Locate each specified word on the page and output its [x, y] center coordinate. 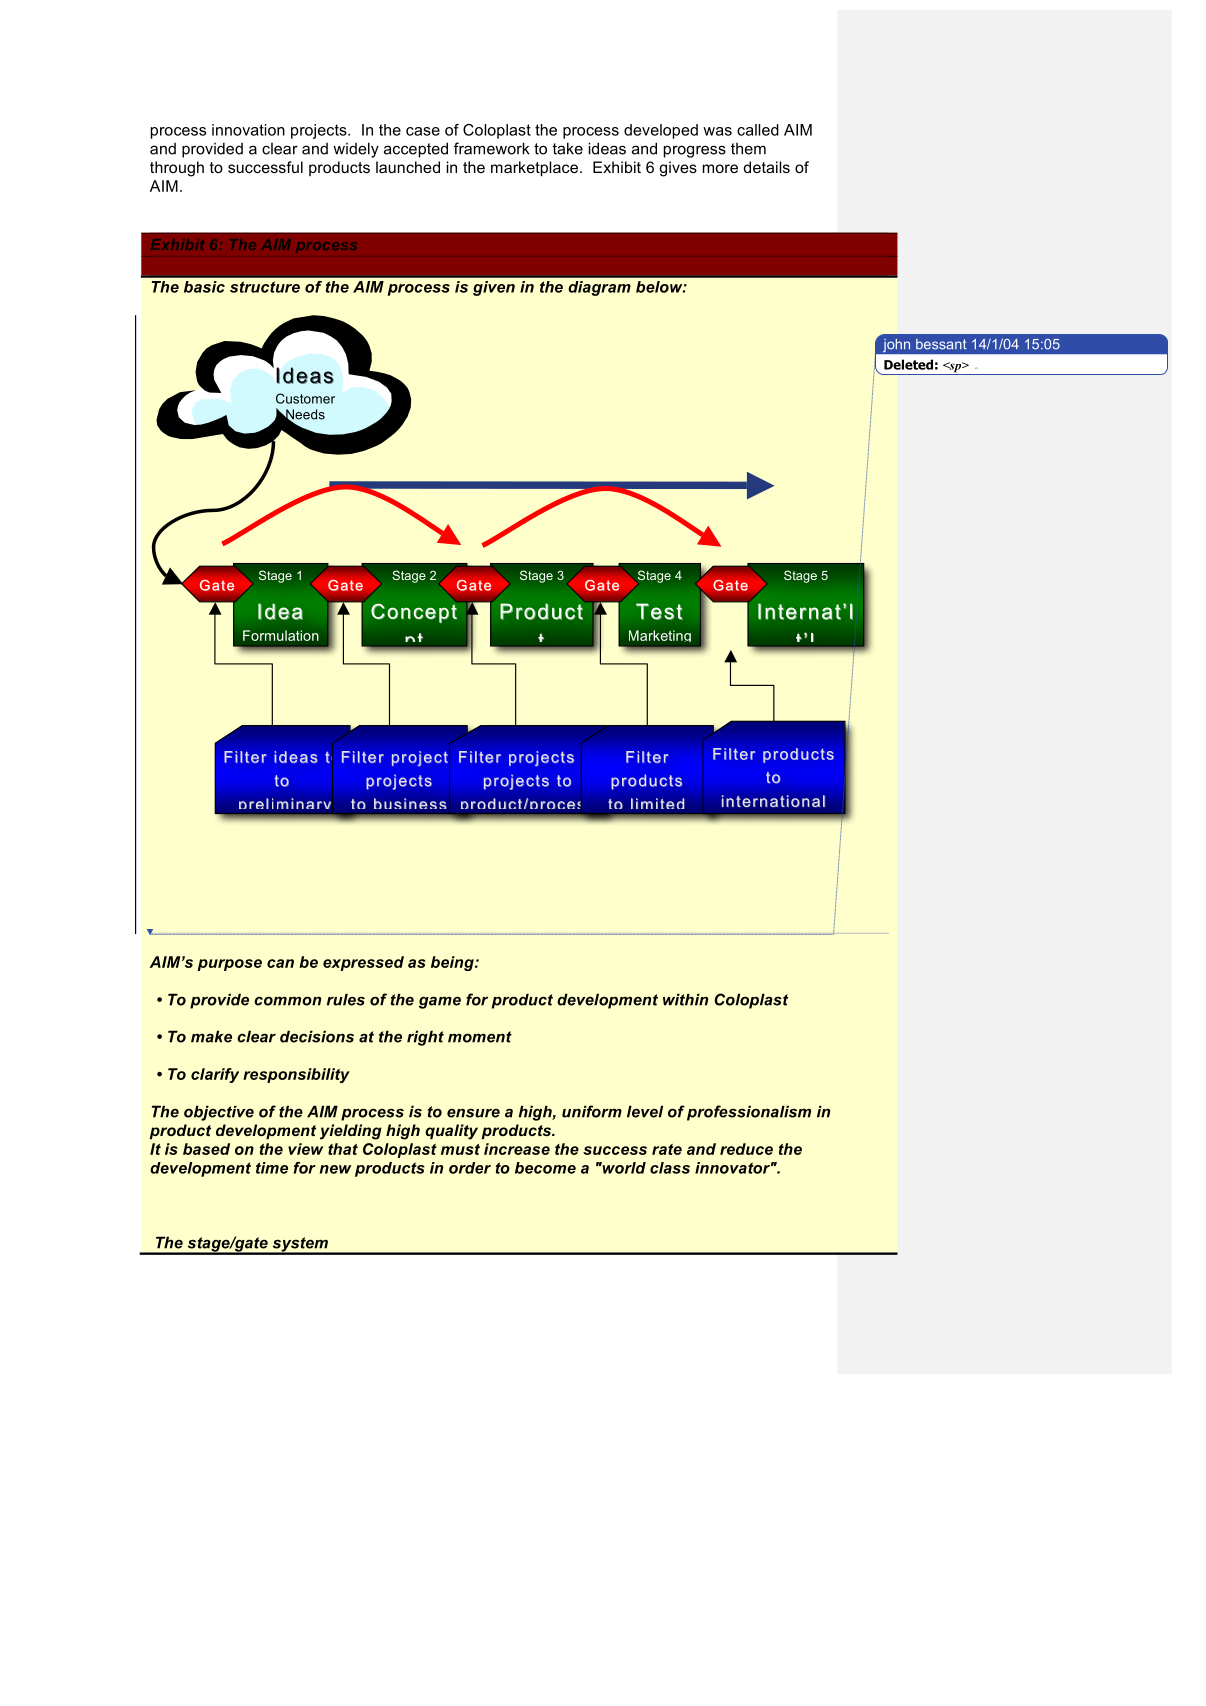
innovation [248, 130]
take [567, 148]
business [410, 803]
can [280, 963]
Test [659, 611]
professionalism [749, 1113]
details [767, 167]
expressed [363, 963]
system [300, 1245]
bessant [941, 344]
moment [480, 1037]
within [685, 999]
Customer [305, 398]
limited [657, 803]
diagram [599, 288]
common [287, 1001]
